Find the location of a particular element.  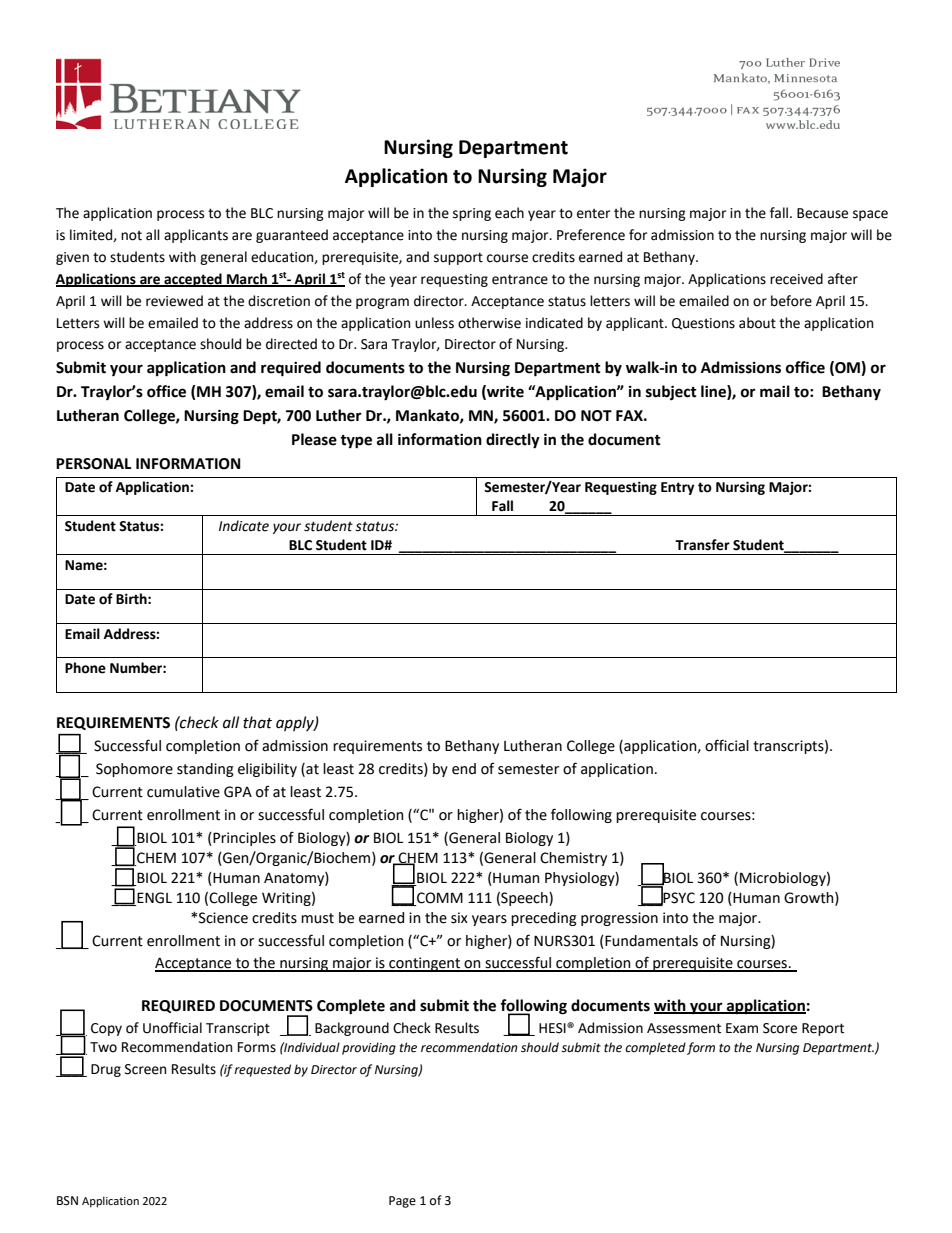

support is located at coordinates (458, 258).
